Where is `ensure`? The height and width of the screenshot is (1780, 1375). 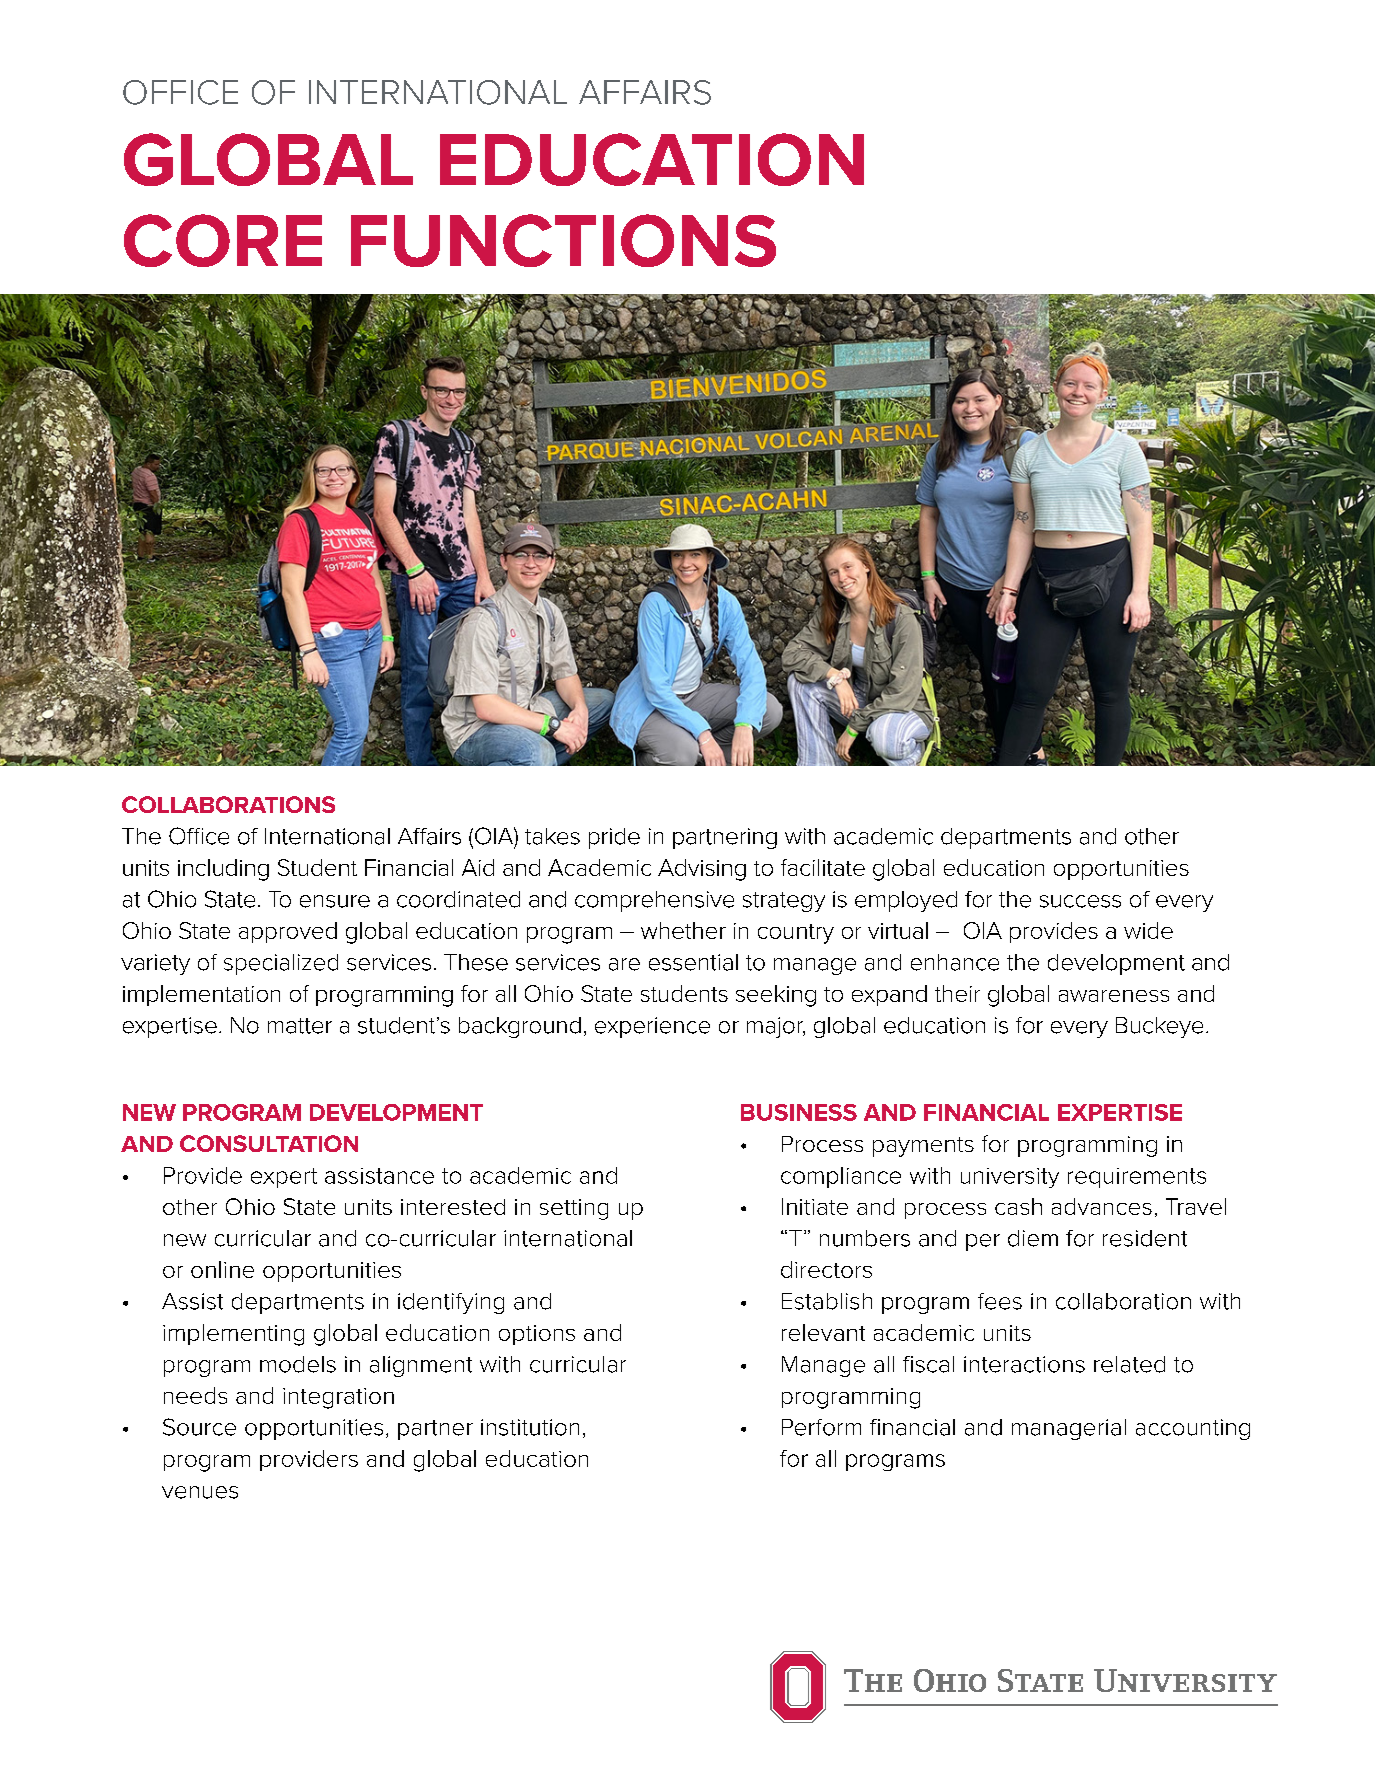 ensure is located at coordinates (335, 901).
